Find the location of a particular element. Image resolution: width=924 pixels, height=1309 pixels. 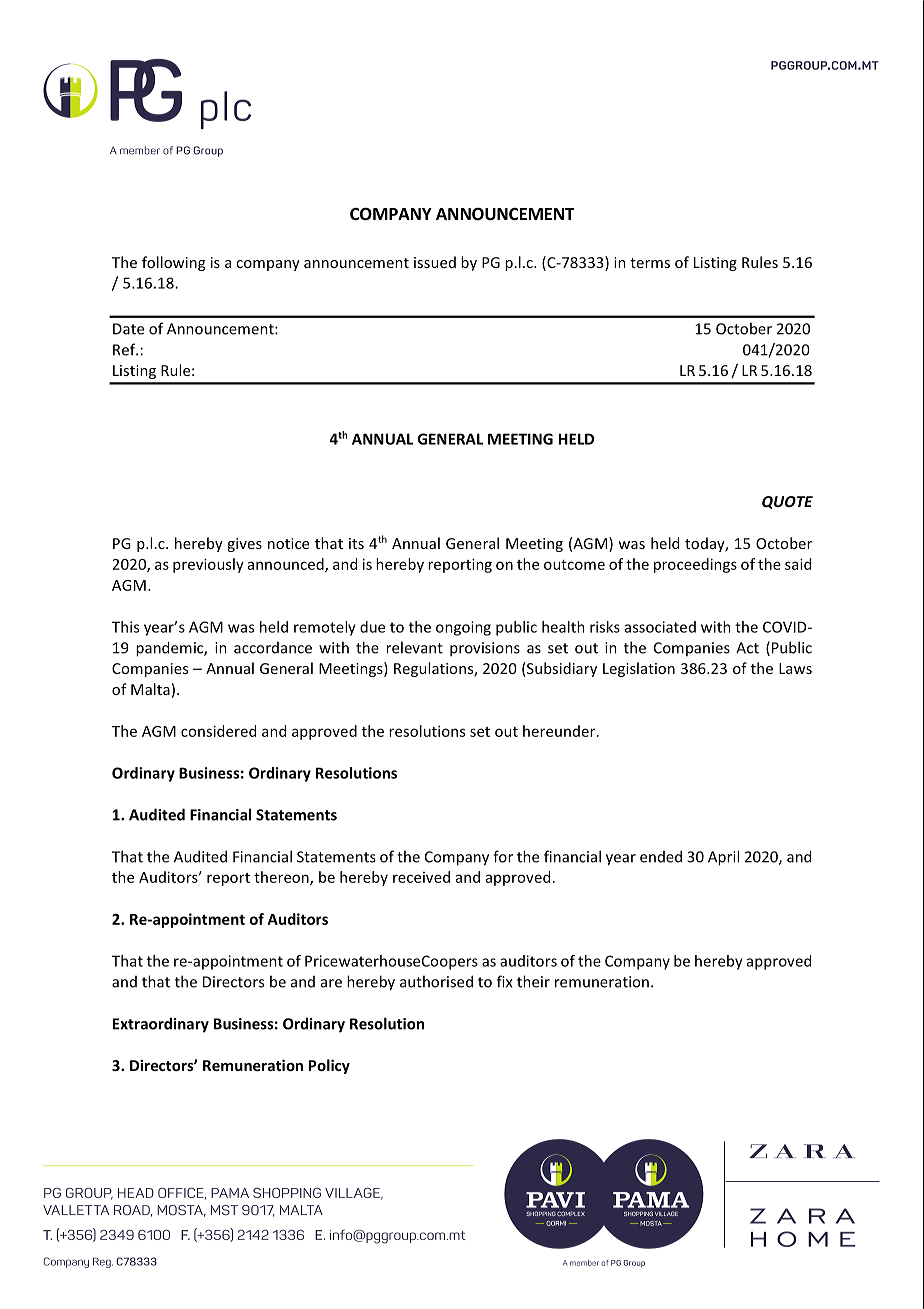

gives is located at coordinates (244, 545).
